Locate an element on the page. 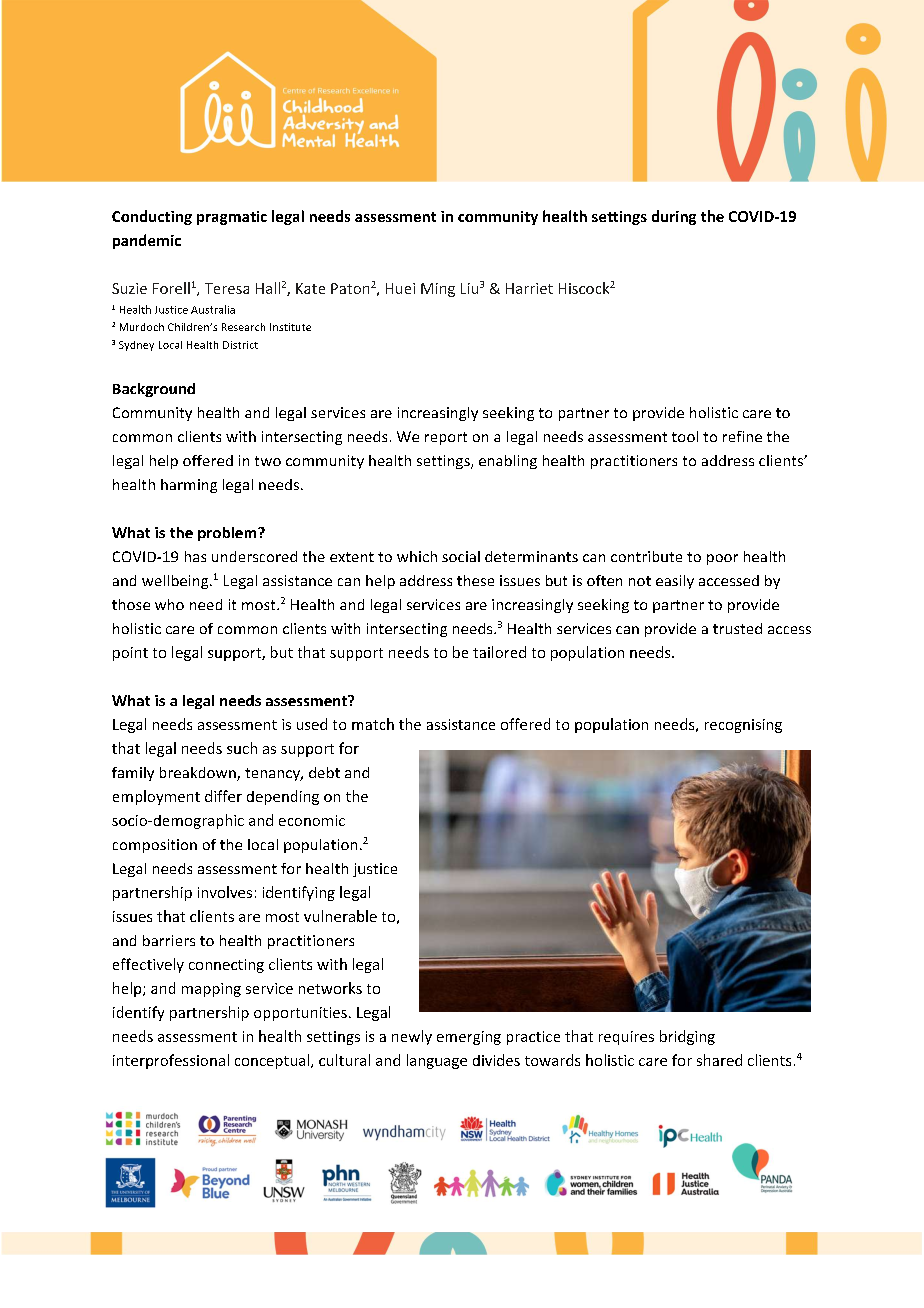 The image size is (924, 1308). breakdown is located at coordinates (199, 774).
